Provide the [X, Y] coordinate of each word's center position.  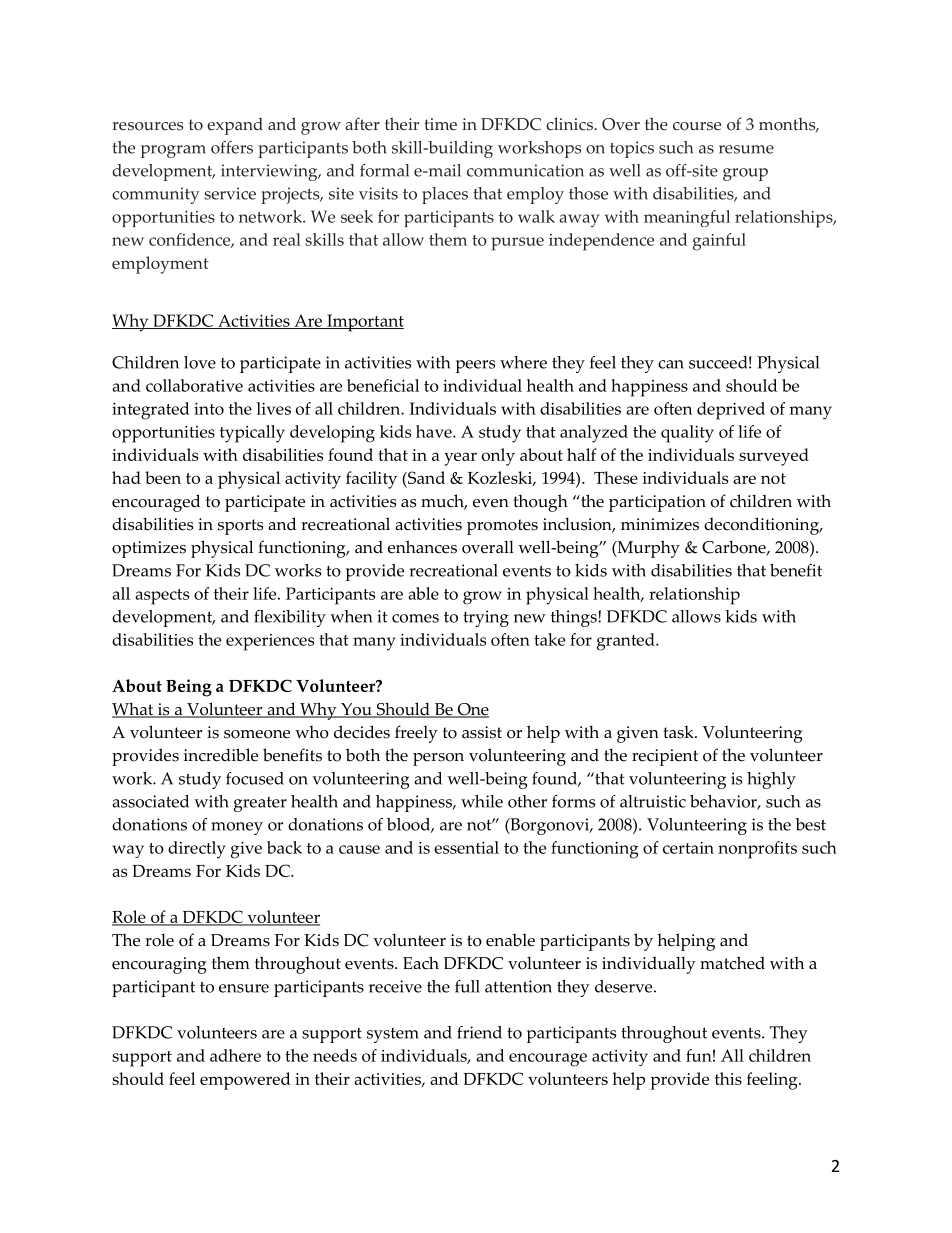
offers [232, 147]
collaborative [194, 385]
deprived [731, 411]
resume [746, 149]
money [237, 828]
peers [475, 366]
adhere [235, 1055]
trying [486, 618]
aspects [162, 597]
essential [466, 847]
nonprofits [757, 850]
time [440, 124]
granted [627, 642]
